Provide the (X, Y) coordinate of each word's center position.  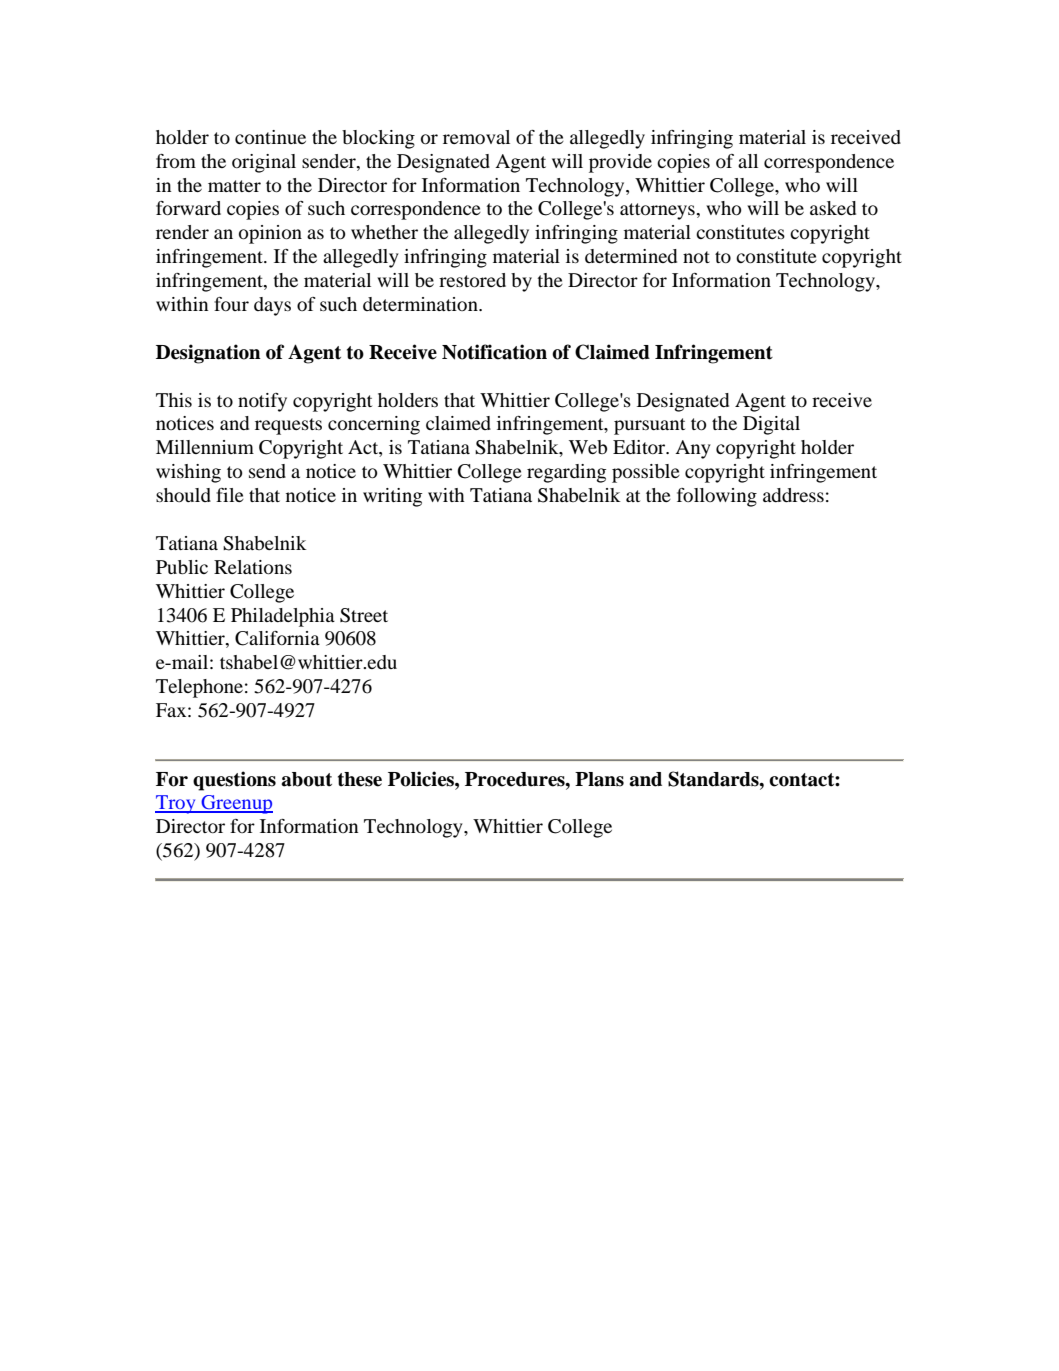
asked (833, 208)
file (230, 495)
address (793, 495)
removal (476, 137)
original (264, 163)
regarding (566, 473)
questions (234, 781)
